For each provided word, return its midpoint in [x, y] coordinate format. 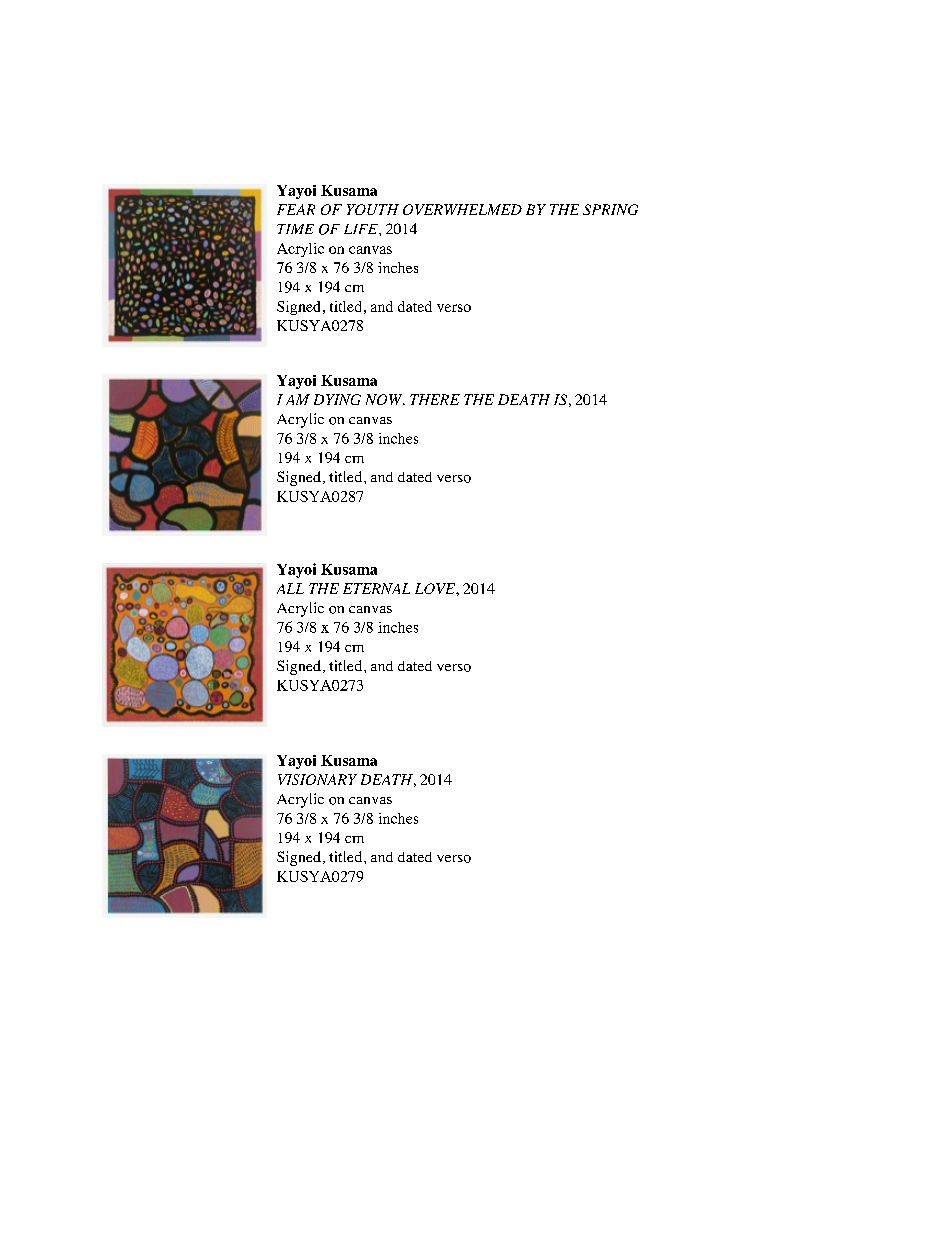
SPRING [610, 209]
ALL [290, 588]
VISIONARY [317, 779]
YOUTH [373, 209]
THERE [435, 399]
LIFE [362, 229]
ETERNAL [376, 588]
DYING [337, 399]
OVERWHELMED [462, 209]
